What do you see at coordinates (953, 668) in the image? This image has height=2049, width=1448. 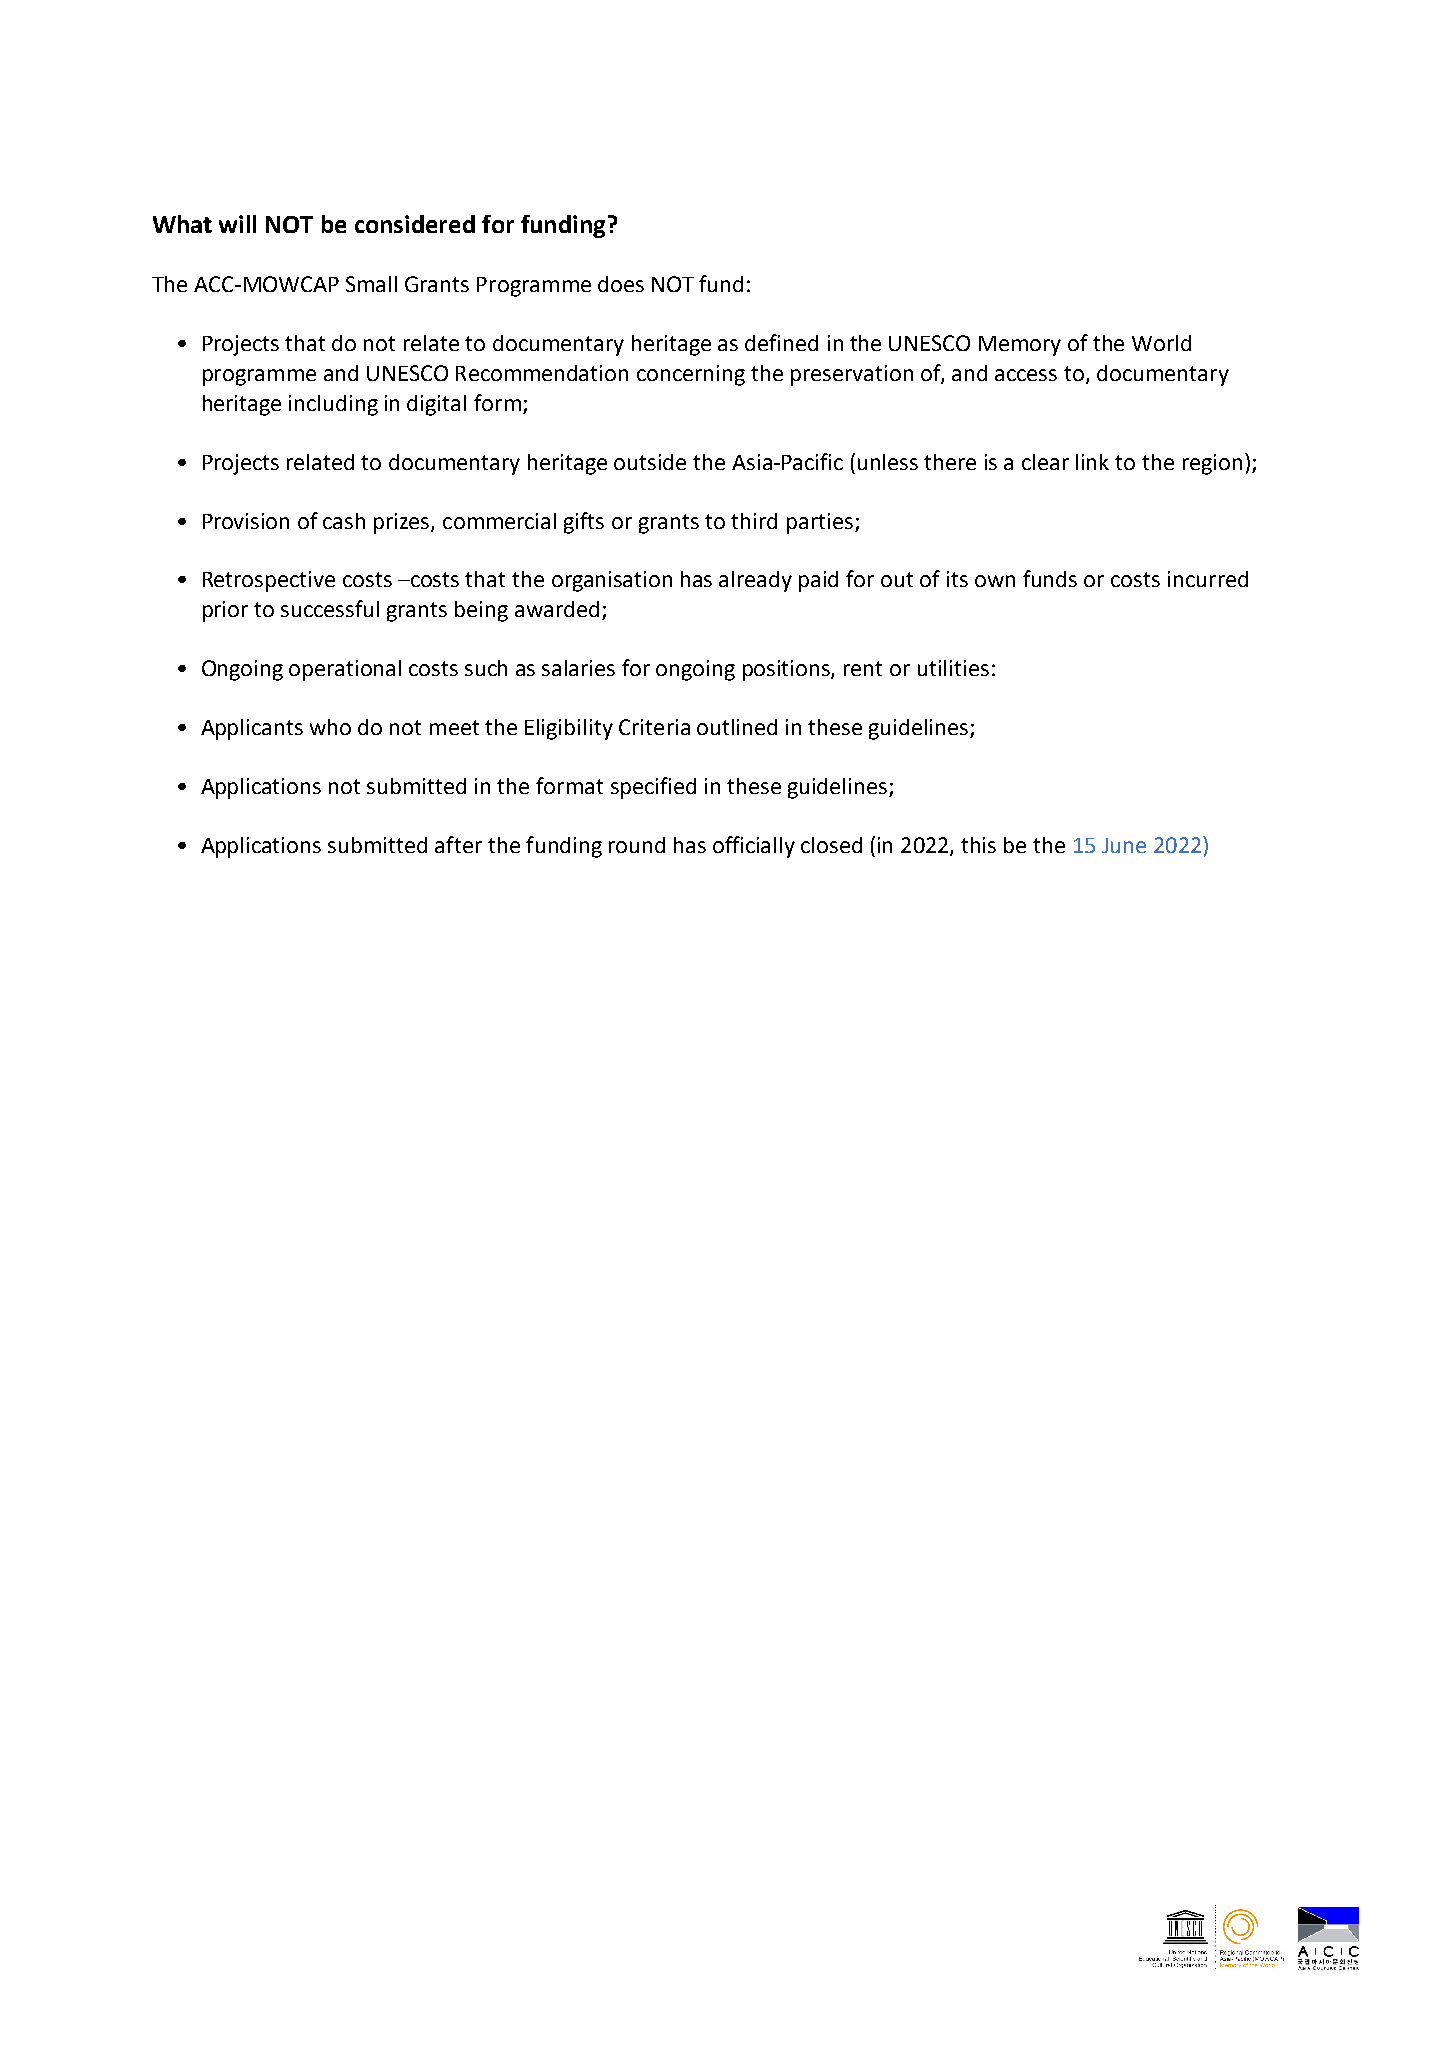 I see `utilities` at bounding box center [953, 668].
